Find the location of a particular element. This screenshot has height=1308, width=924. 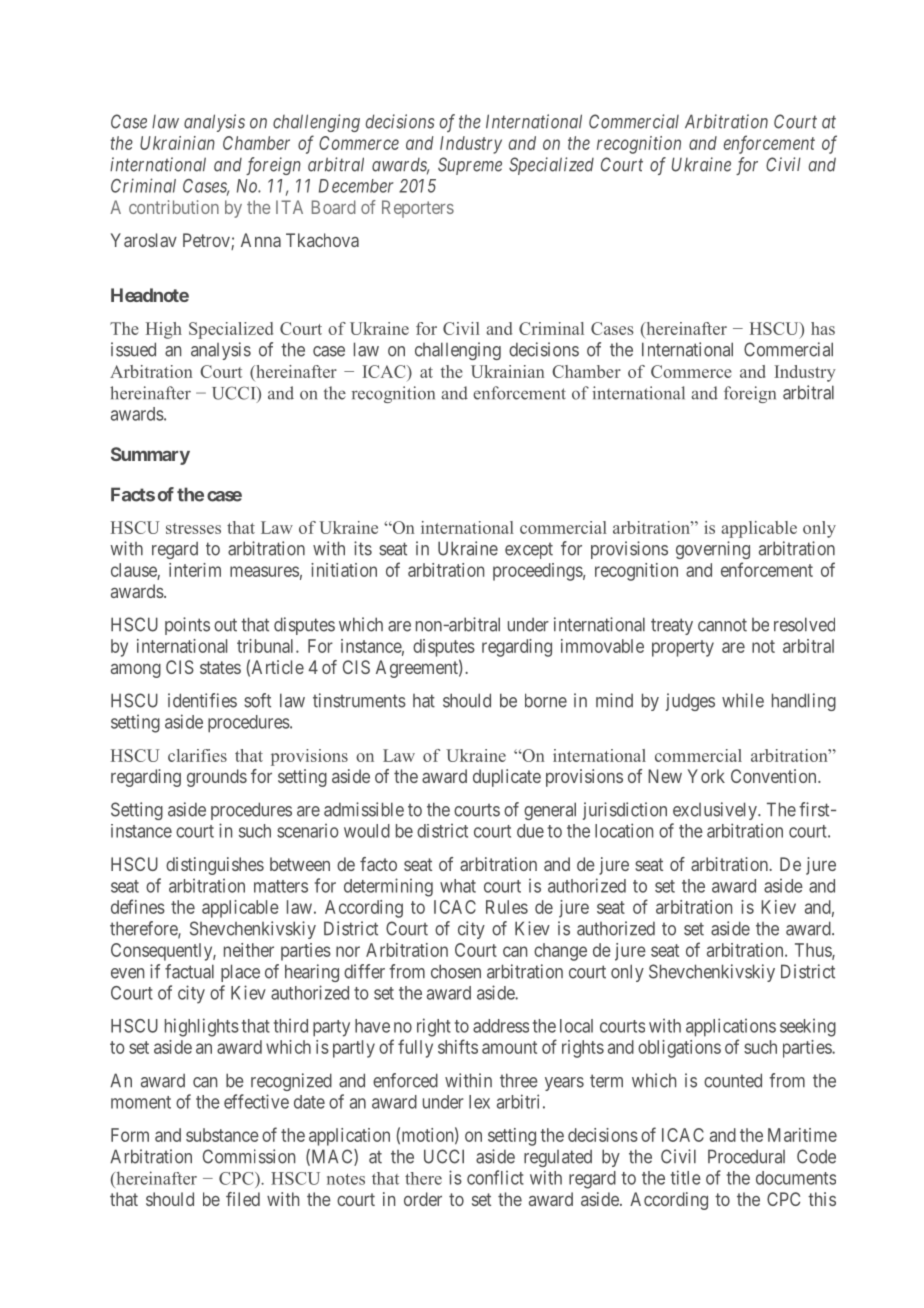

Commission is located at coordinates (249, 1156).
